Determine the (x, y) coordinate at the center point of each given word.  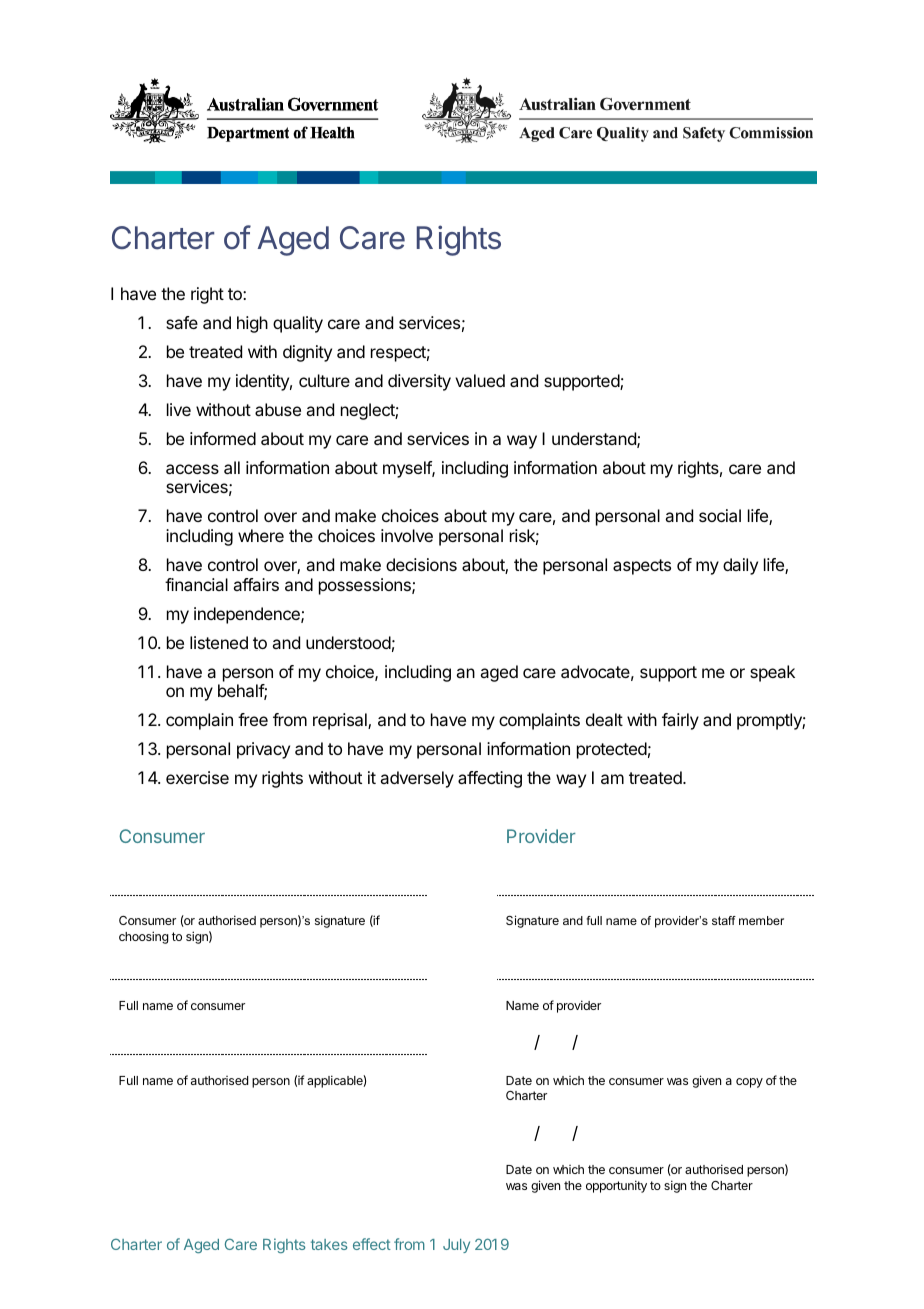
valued (480, 380)
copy (749, 1083)
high (252, 324)
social (720, 515)
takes (329, 1244)
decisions (421, 564)
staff (724, 920)
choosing (144, 937)
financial (196, 584)
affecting (490, 779)
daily (740, 566)
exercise (197, 777)
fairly (680, 721)
